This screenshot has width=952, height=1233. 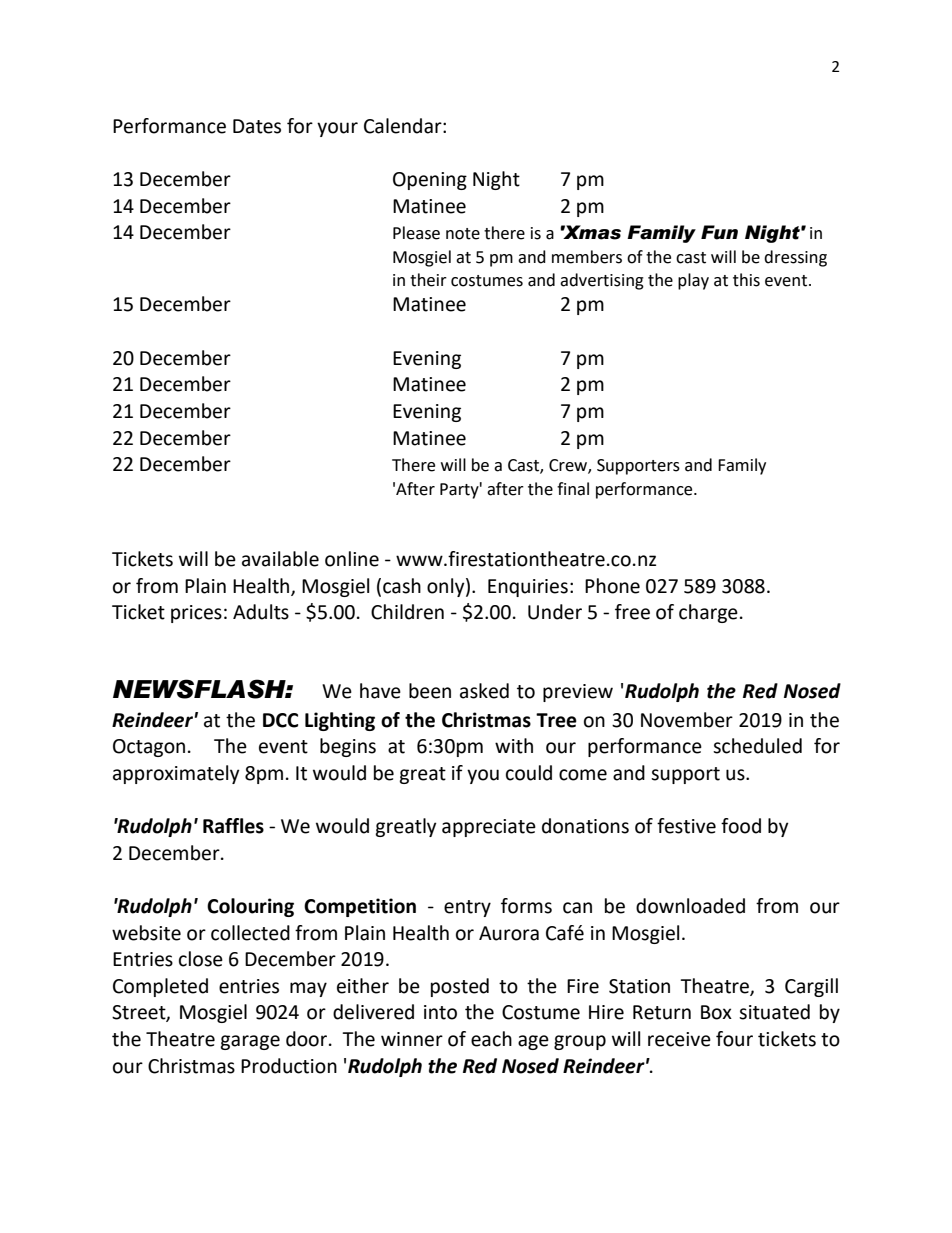 I want to click on appreciate, so click(x=489, y=828).
